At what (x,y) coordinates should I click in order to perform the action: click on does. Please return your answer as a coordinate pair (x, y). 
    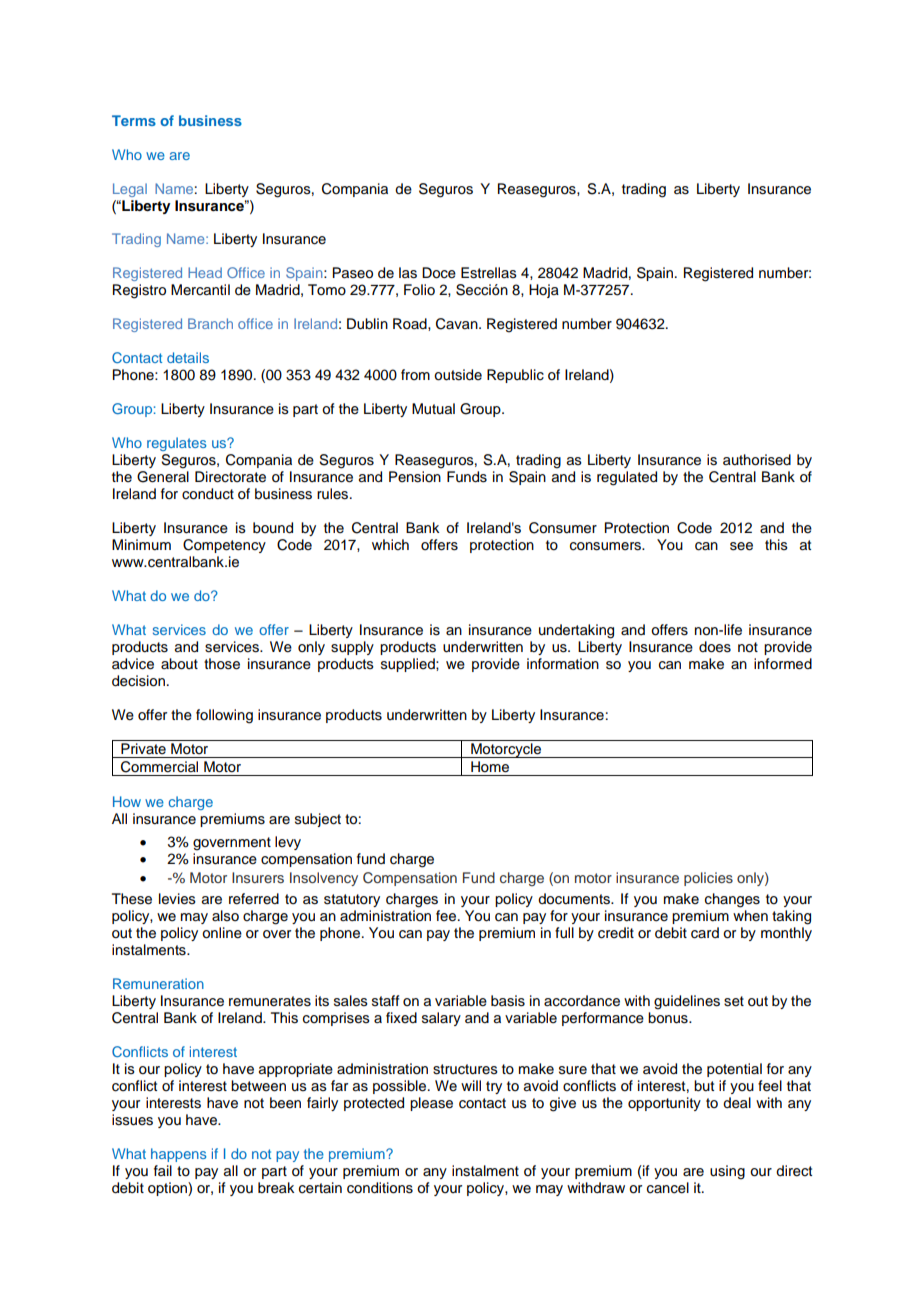
    Looking at the image, I should click on (715, 647).
